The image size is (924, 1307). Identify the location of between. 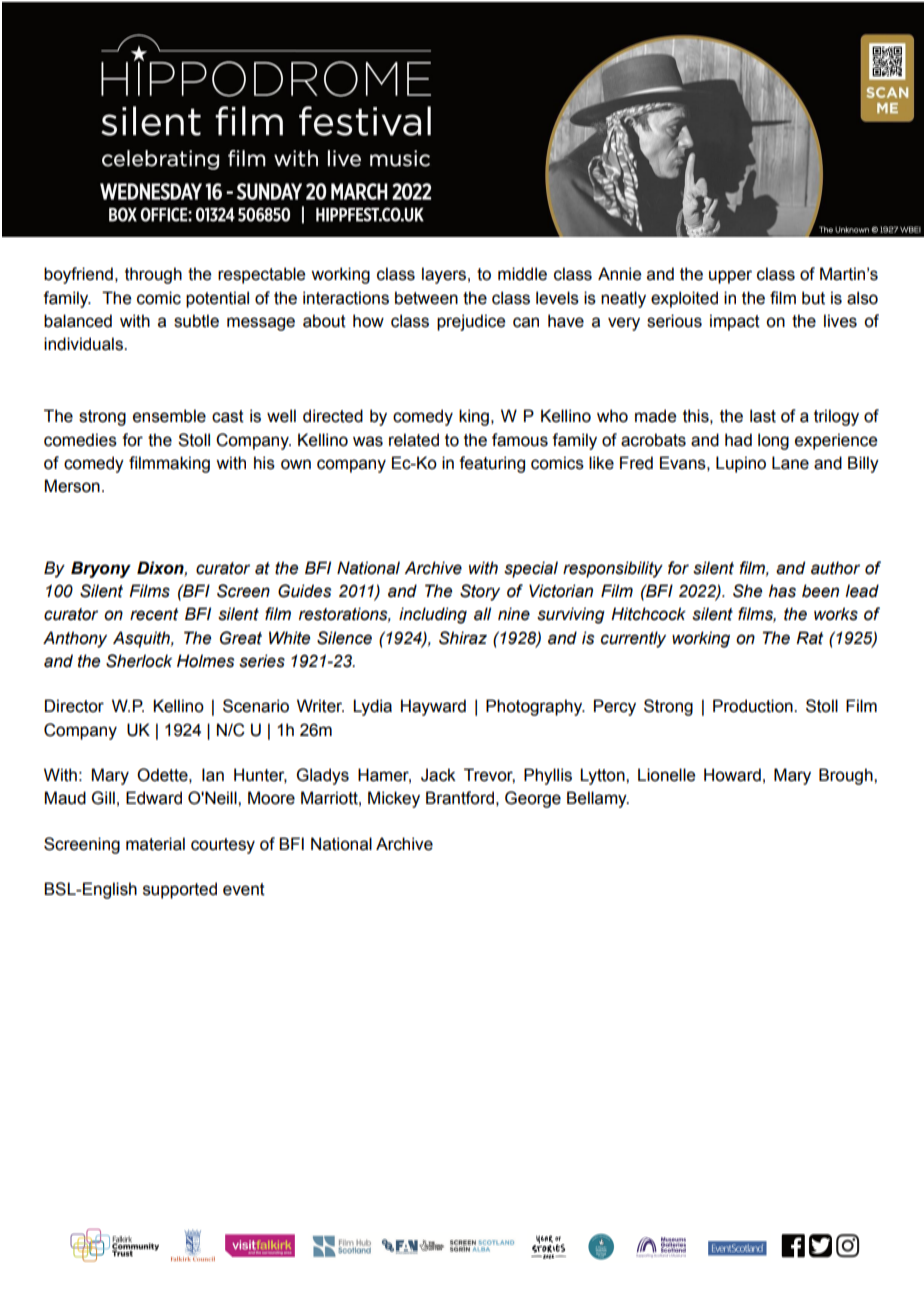
(426, 298).
